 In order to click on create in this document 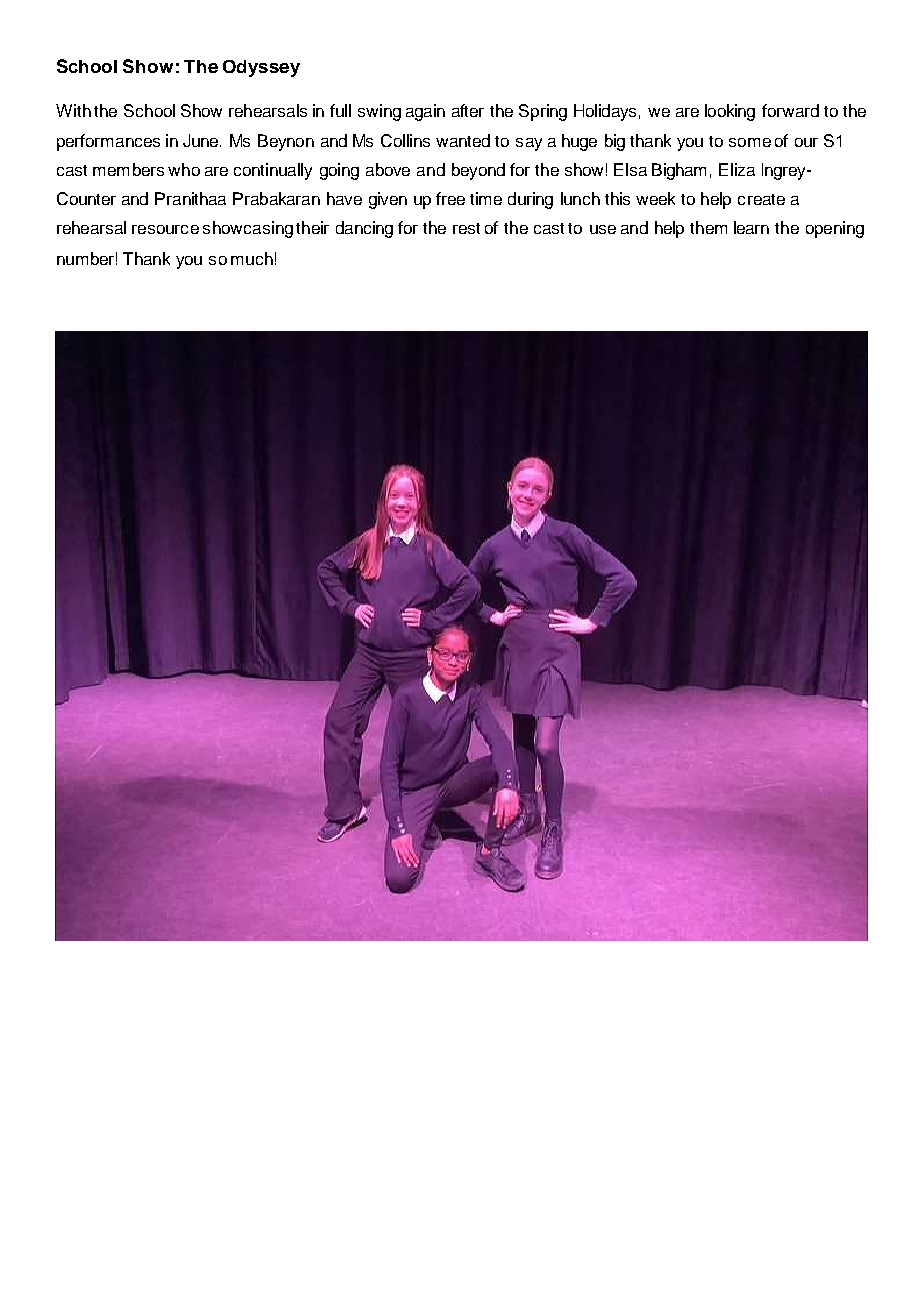, I will do `click(761, 199)`.
